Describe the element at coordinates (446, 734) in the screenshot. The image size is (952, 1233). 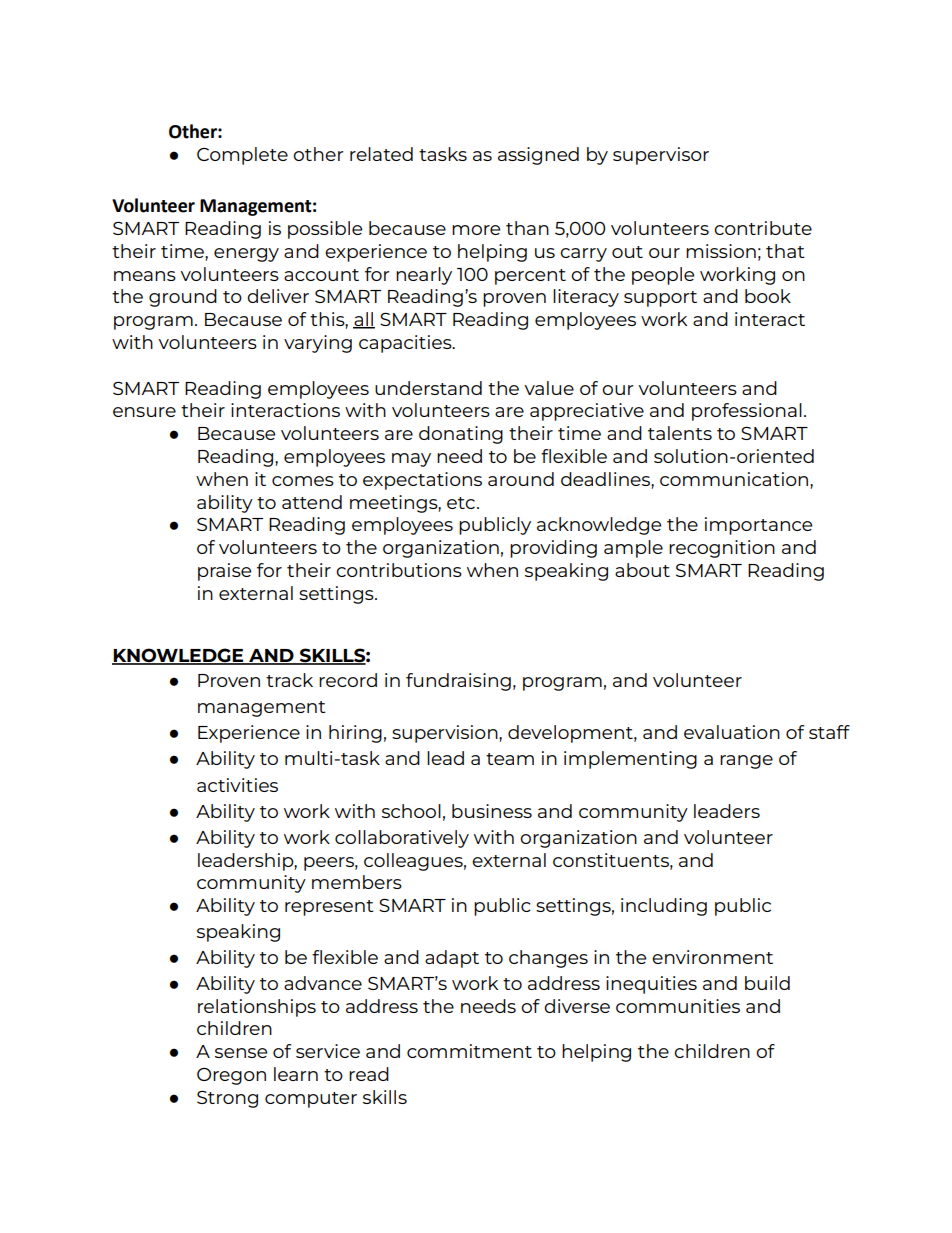
I see `supervision` at that location.
